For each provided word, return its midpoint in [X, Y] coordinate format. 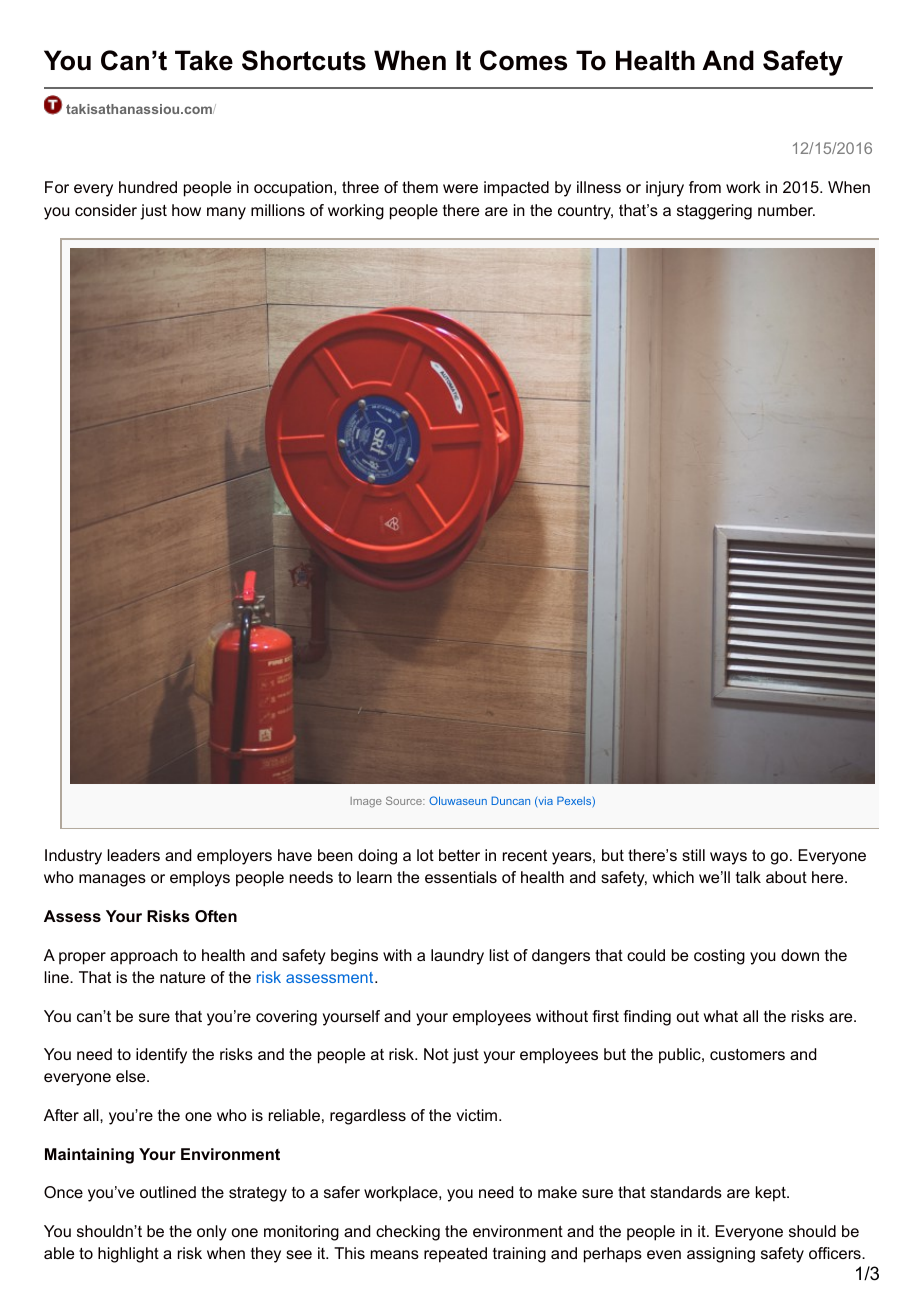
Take [204, 60]
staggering [714, 212]
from [705, 187]
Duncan [510, 800]
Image [366, 802]
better [459, 855]
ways [728, 858]
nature [182, 977]
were [460, 188]
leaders [134, 855]
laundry [457, 957]
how [186, 210]
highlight [128, 1255]
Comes [523, 60]
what [721, 1016]
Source [405, 800]
